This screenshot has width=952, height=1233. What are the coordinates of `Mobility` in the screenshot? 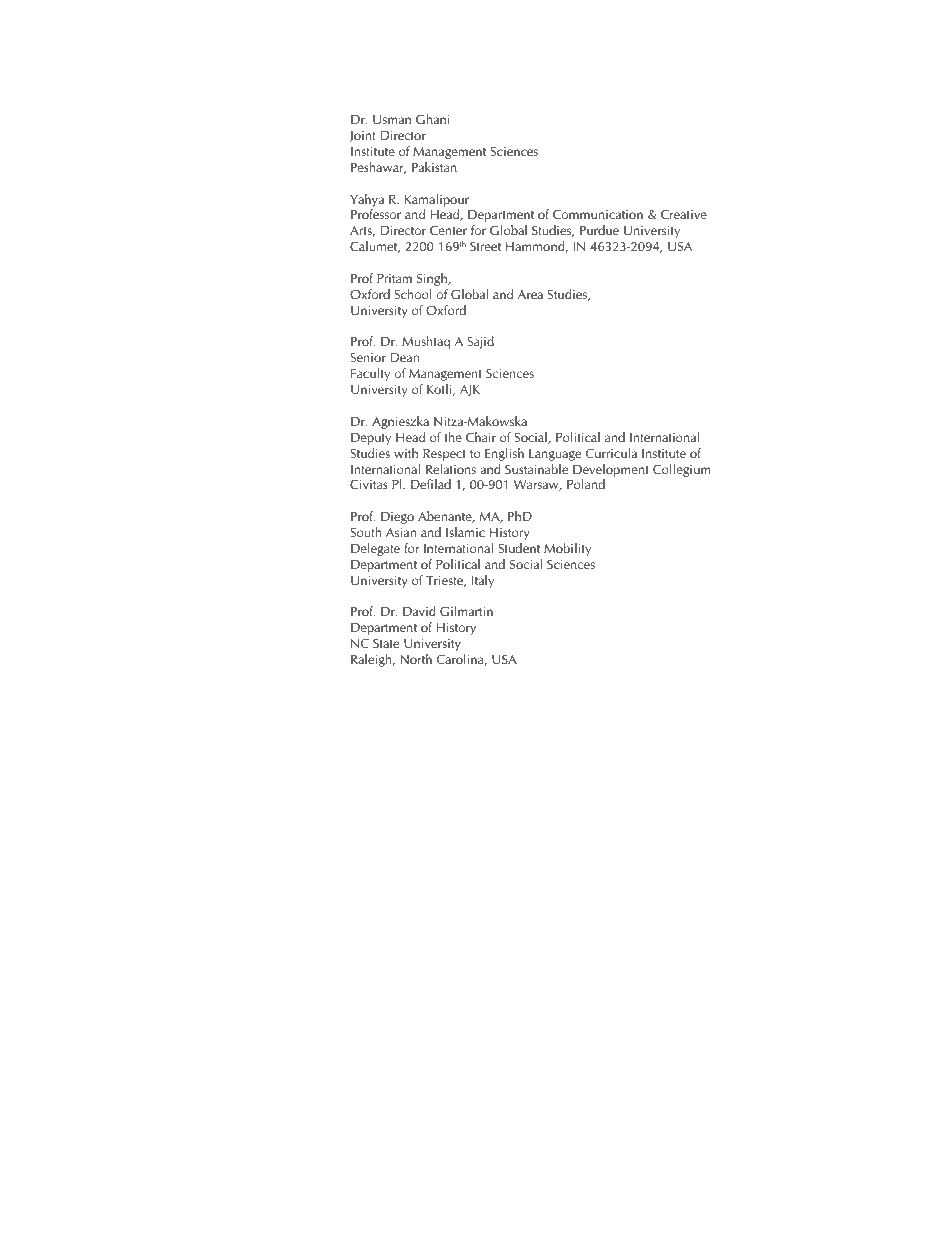 It's located at (567, 549).
